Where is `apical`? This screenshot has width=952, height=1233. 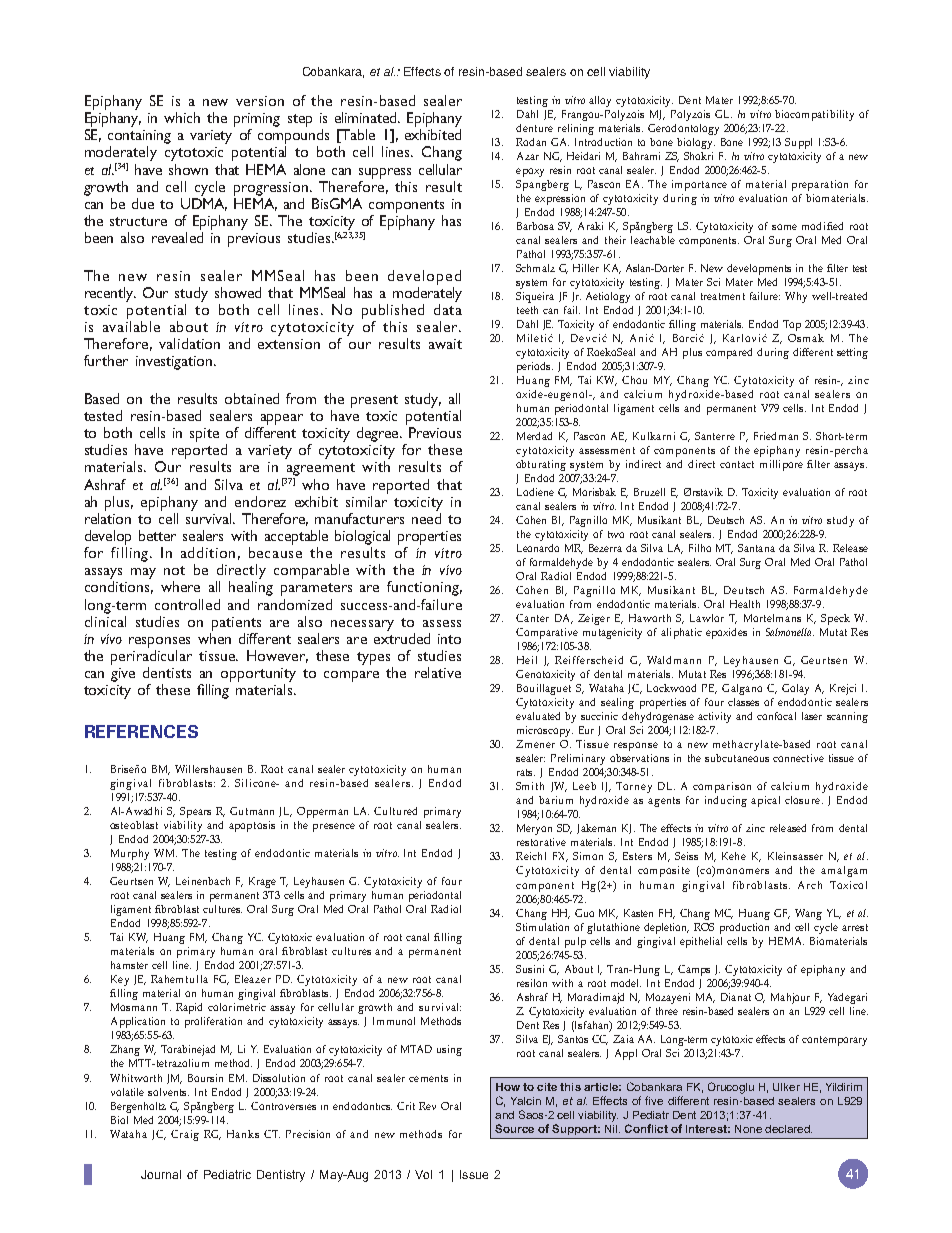
apical is located at coordinates (765, 801).
